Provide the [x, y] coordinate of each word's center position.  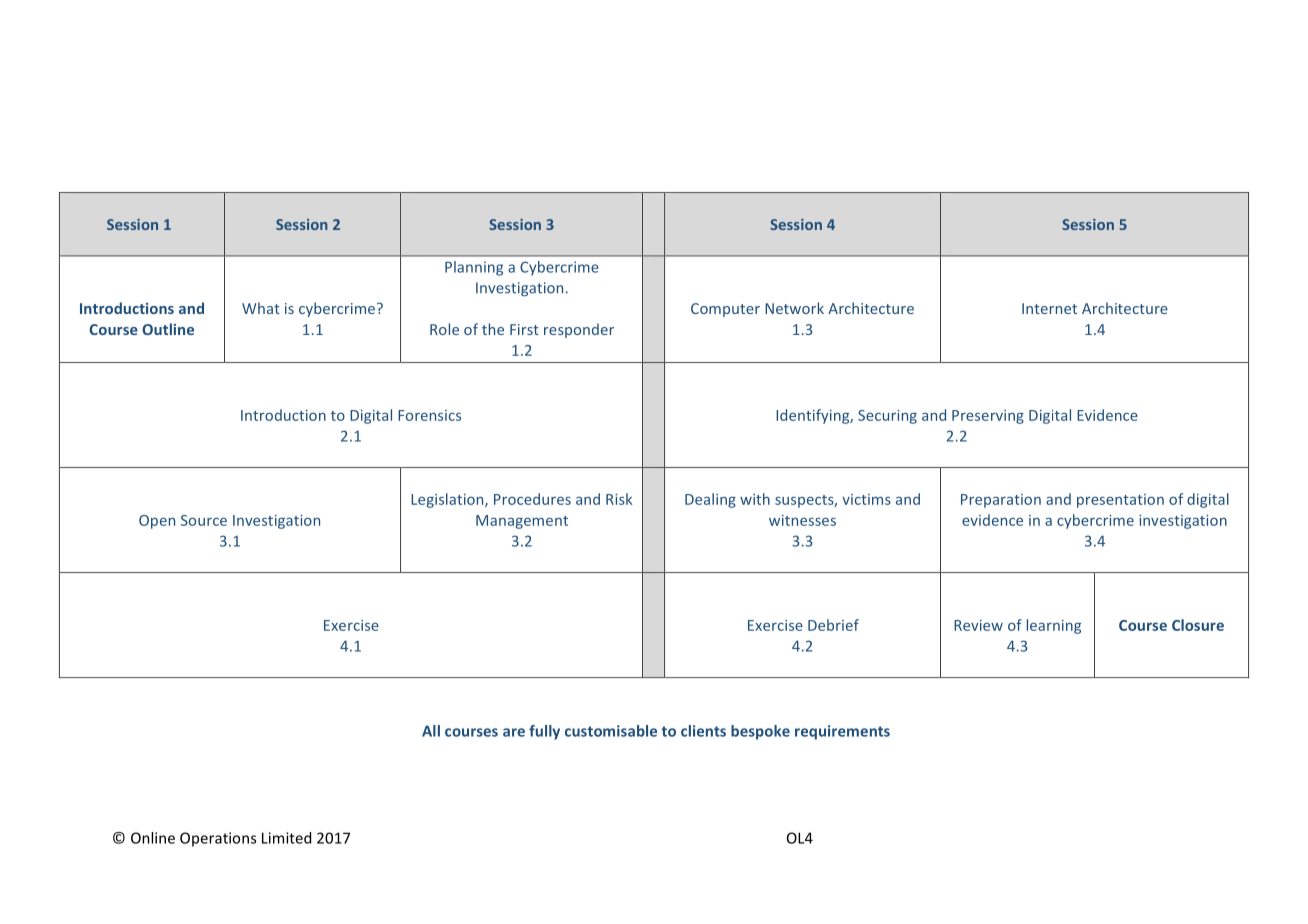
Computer [725, 310]
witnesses [802, 520]
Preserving [988, 417]
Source [204, 520]
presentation [1120, 501]
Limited [286, 838]
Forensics [429, 415]
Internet [1049, 308]
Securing [887, 417]
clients [703, 731]
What [261, 308]
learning [1054, 626]
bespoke [760, 732]
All [431, 731]
